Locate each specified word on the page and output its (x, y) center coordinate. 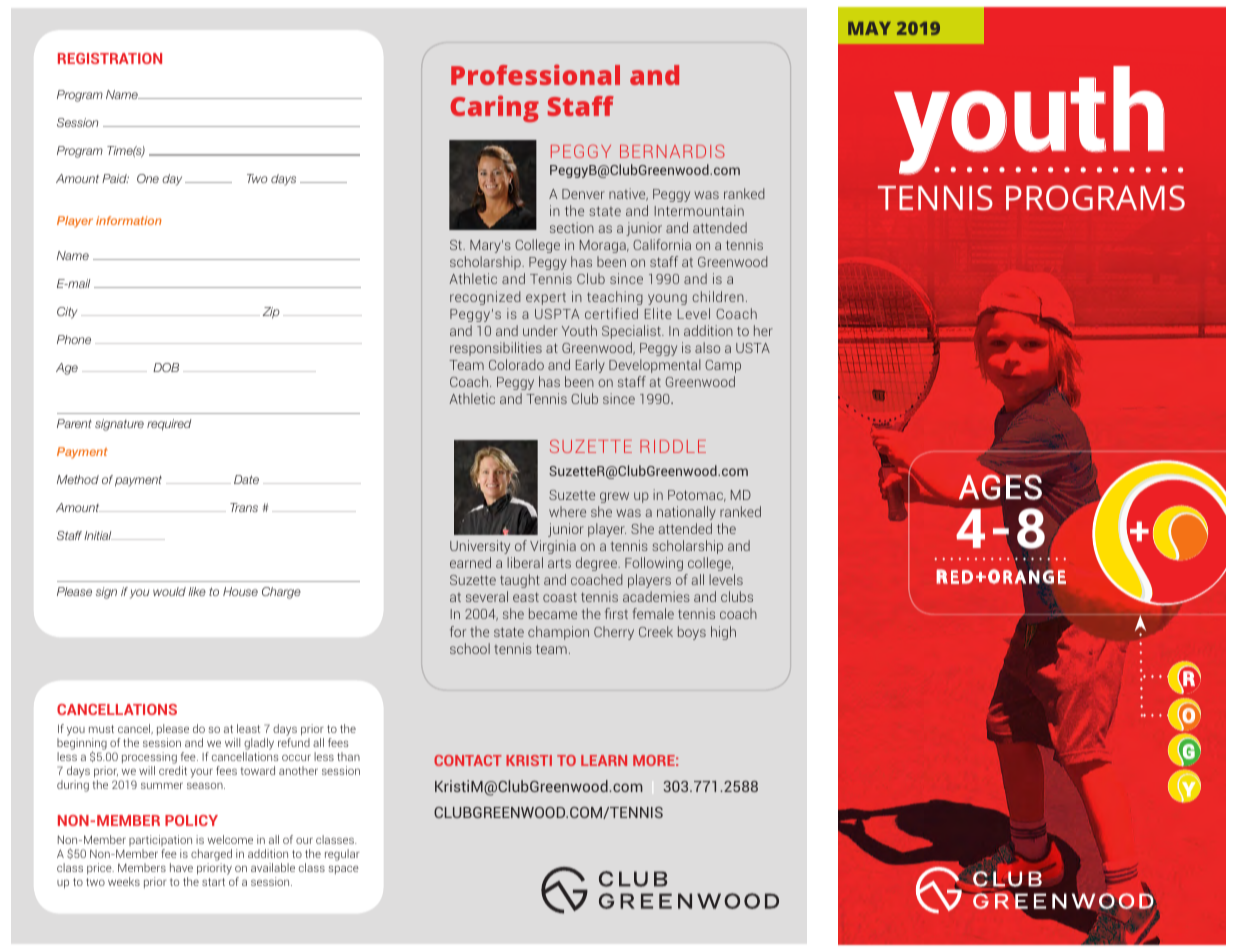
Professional (535, 74)
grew (614, 497)
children (718, 296)
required (169, 425)
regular (342, 855)
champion (558, 633)
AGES (1000, 486)
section (572, 227)
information (129, 220)
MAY (869, 28)
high (723, 633)
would (169, 591)
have (181, 867)
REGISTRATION (110, 58)
